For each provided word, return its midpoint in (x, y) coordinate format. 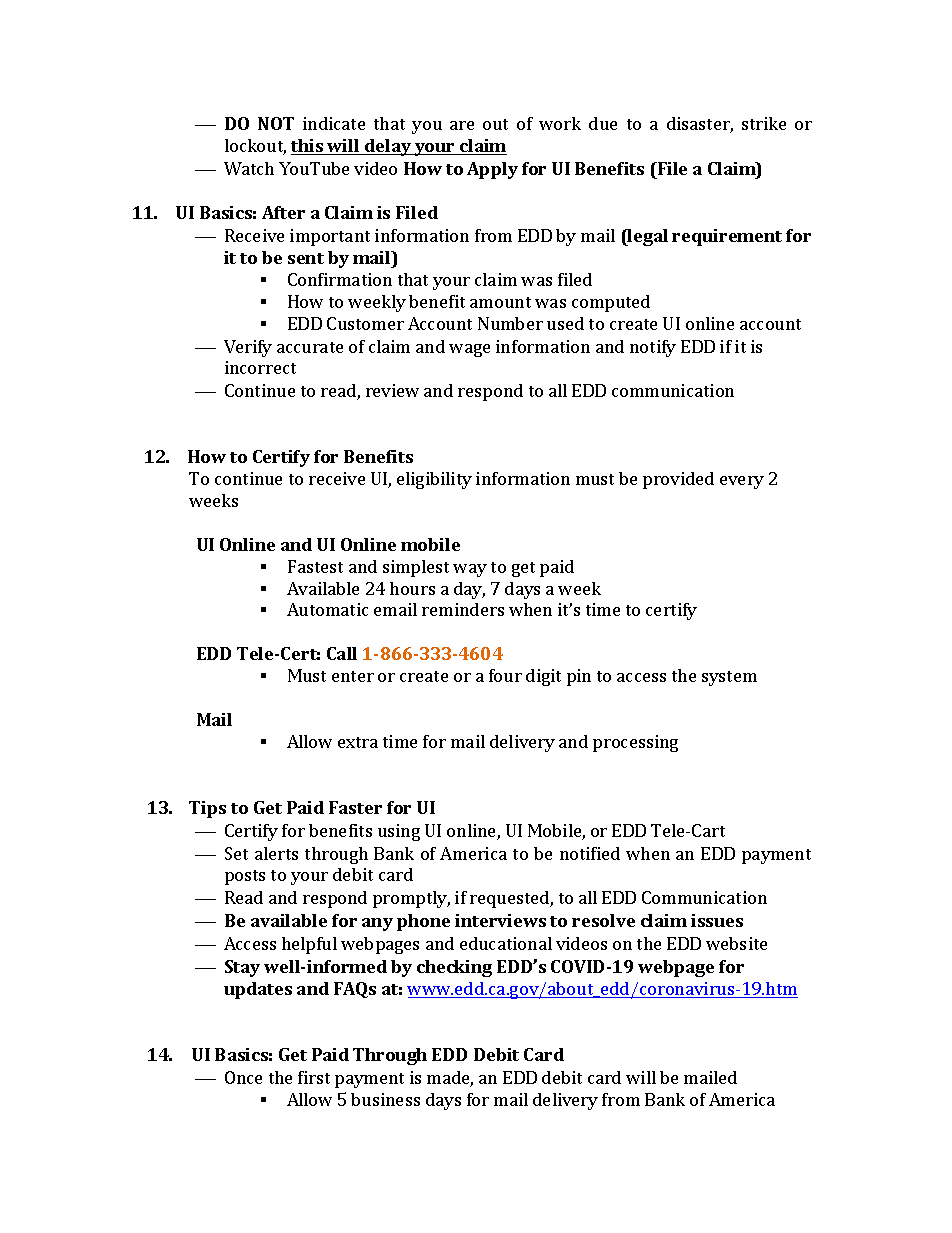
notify (653, 348)
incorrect (260, 367)
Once (243, 1077)
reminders (463, 609)
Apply (492, 170)
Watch (249, 168)
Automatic (327, 609)
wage (469, 350)
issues (717, 920)
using (399, 832)
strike (764, 123)
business (385, 1099)
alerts (276, 853)
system (729, 678)
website (736, 943)
